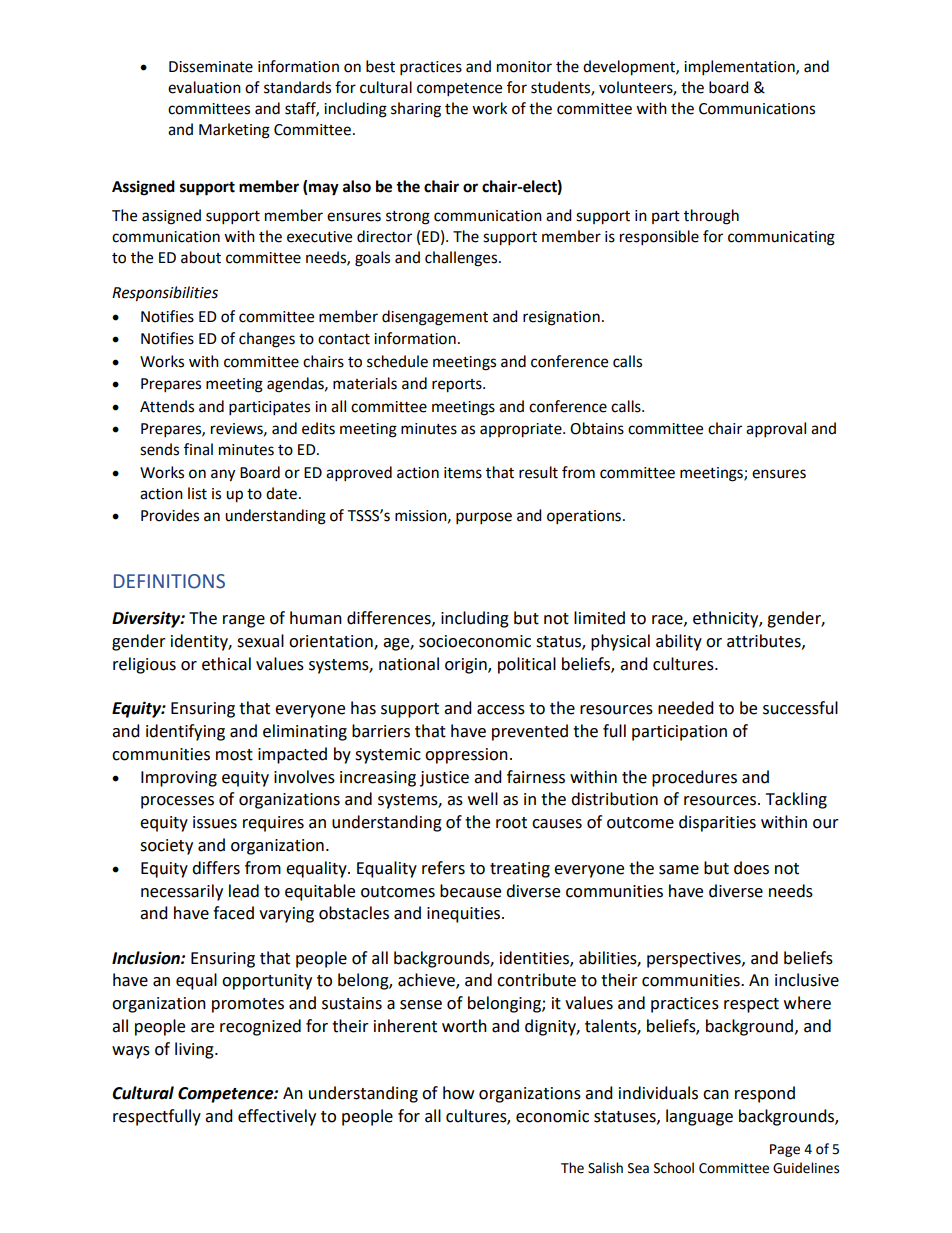 Image resolution: width=952 pixels, height=1233 pixels. What do you see at coordinates (204, 87) in the document?
I see `evaluation` at bounding box center [204, 87].
